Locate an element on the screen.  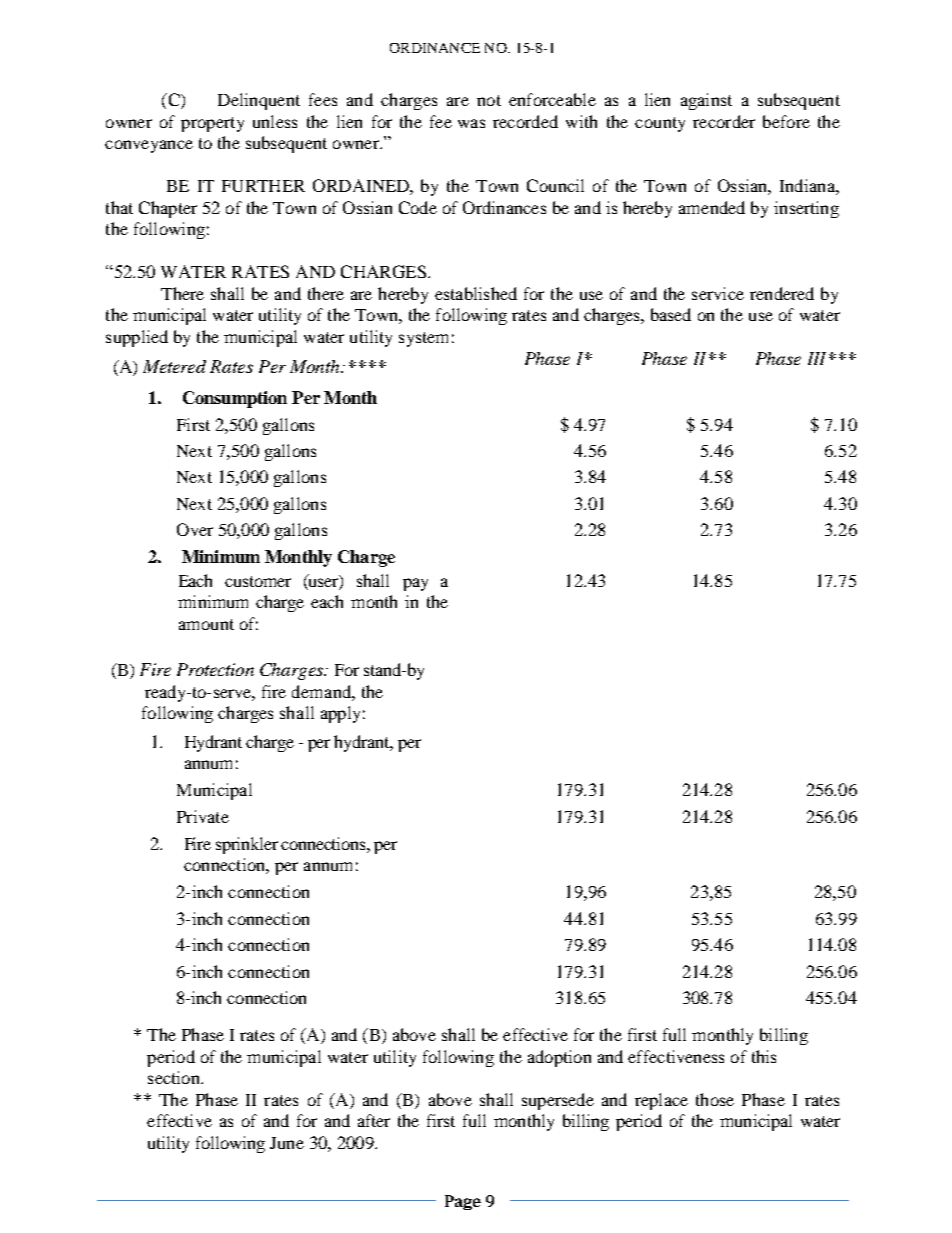
was is located at coordinates (471, 123).
